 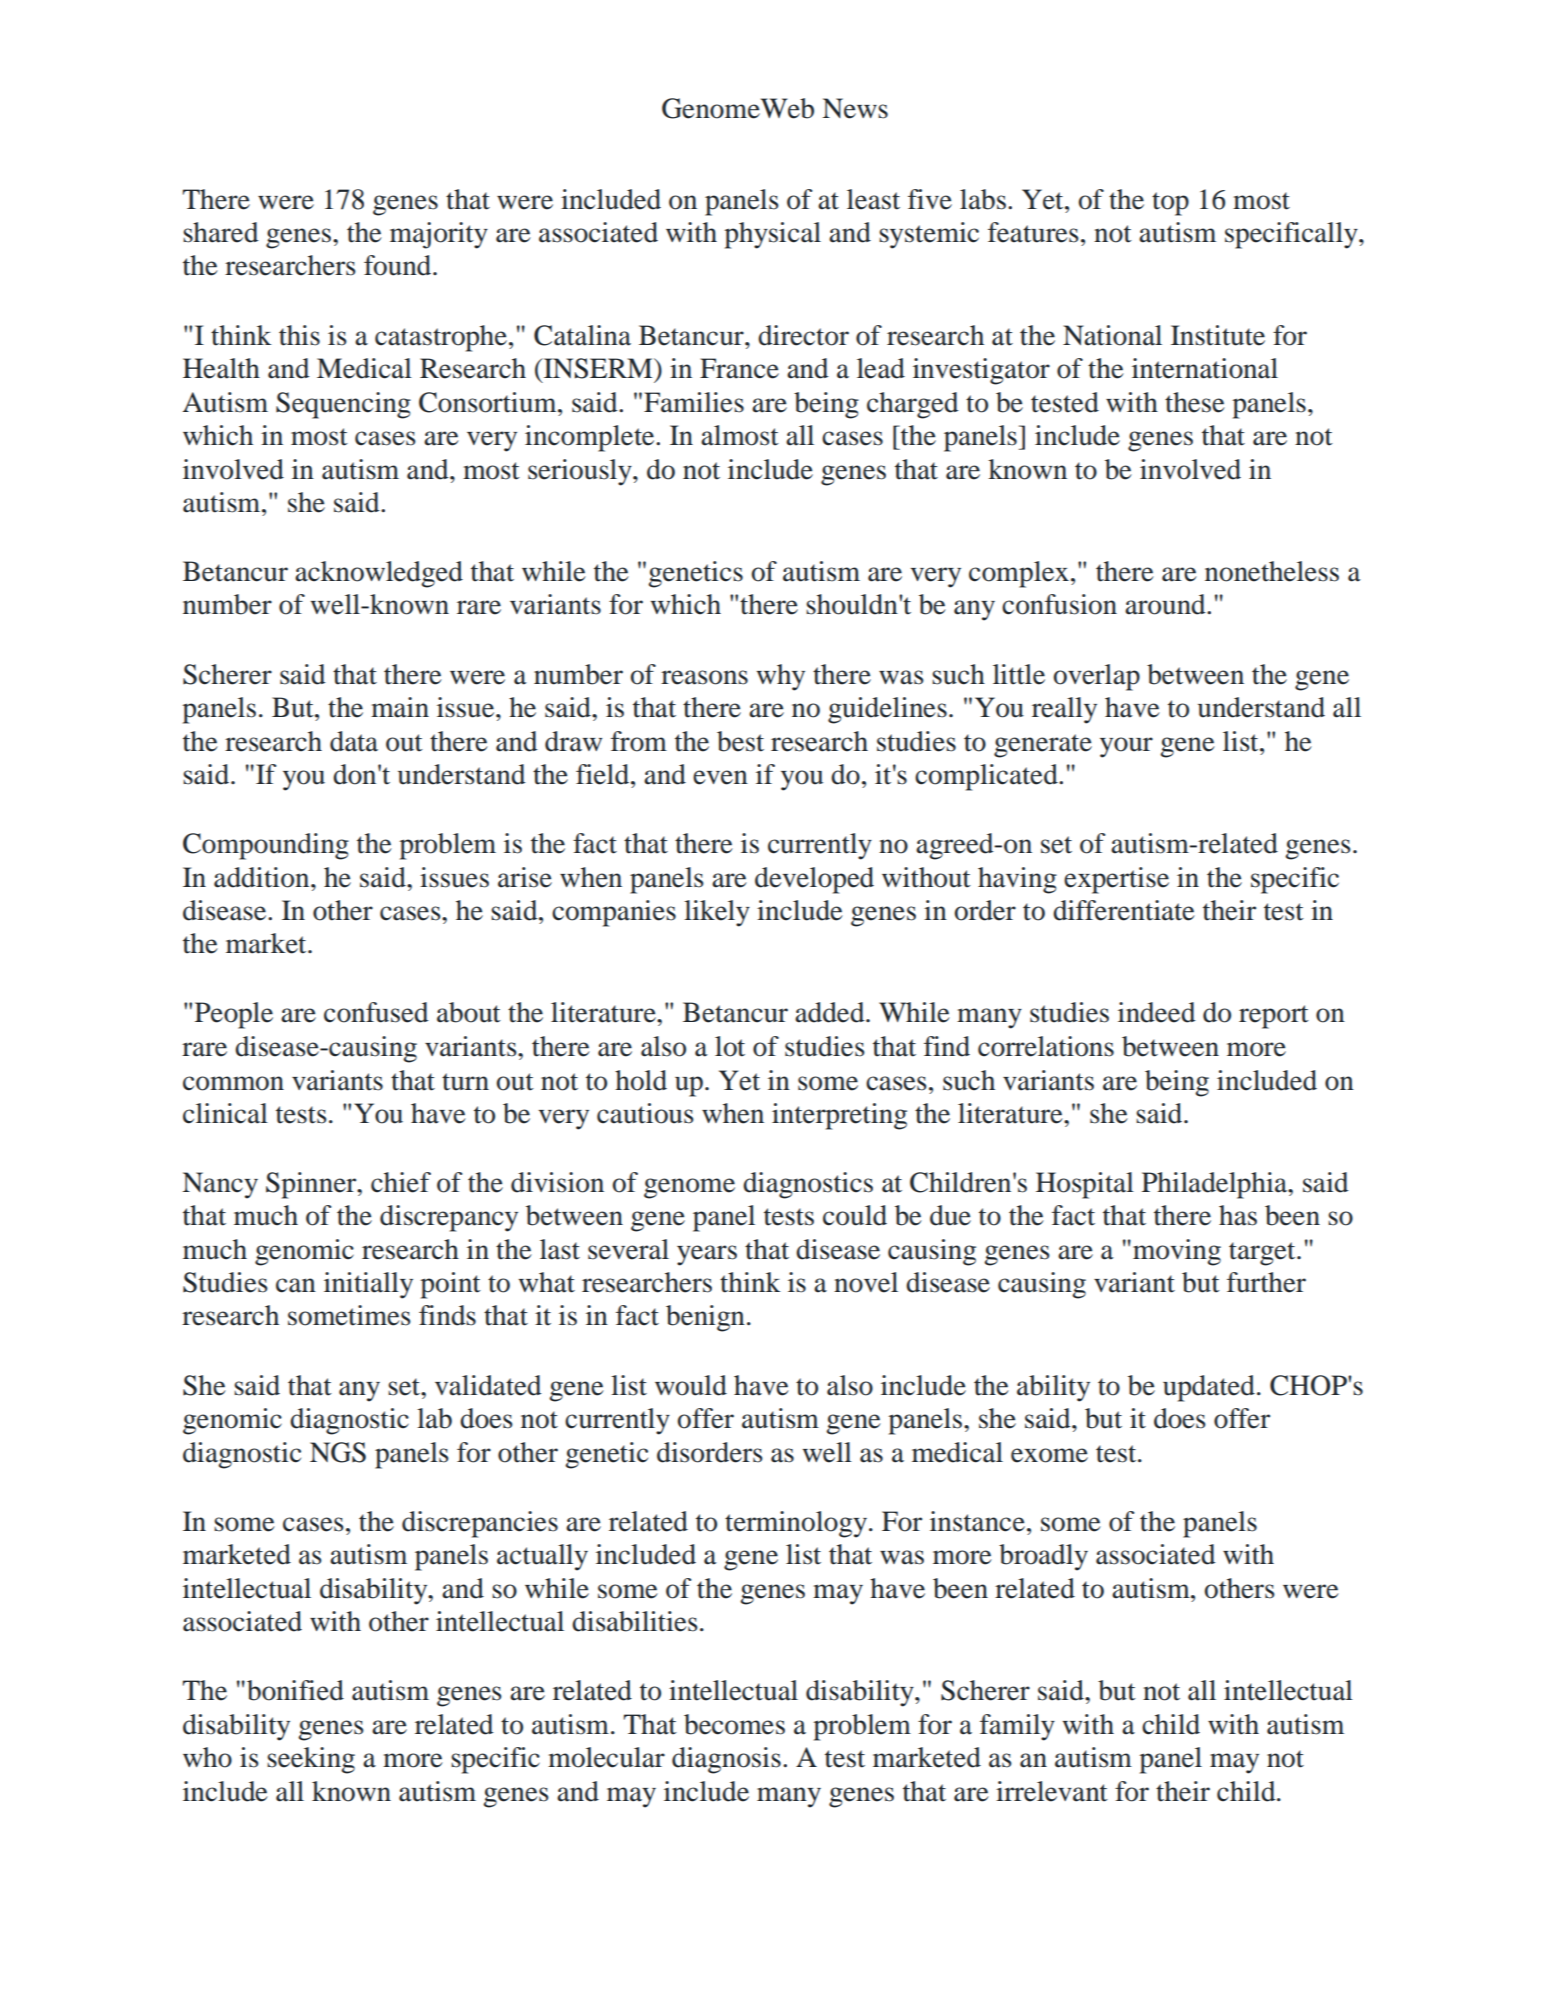 I want to click on physical, so click(x=772, y=235).
